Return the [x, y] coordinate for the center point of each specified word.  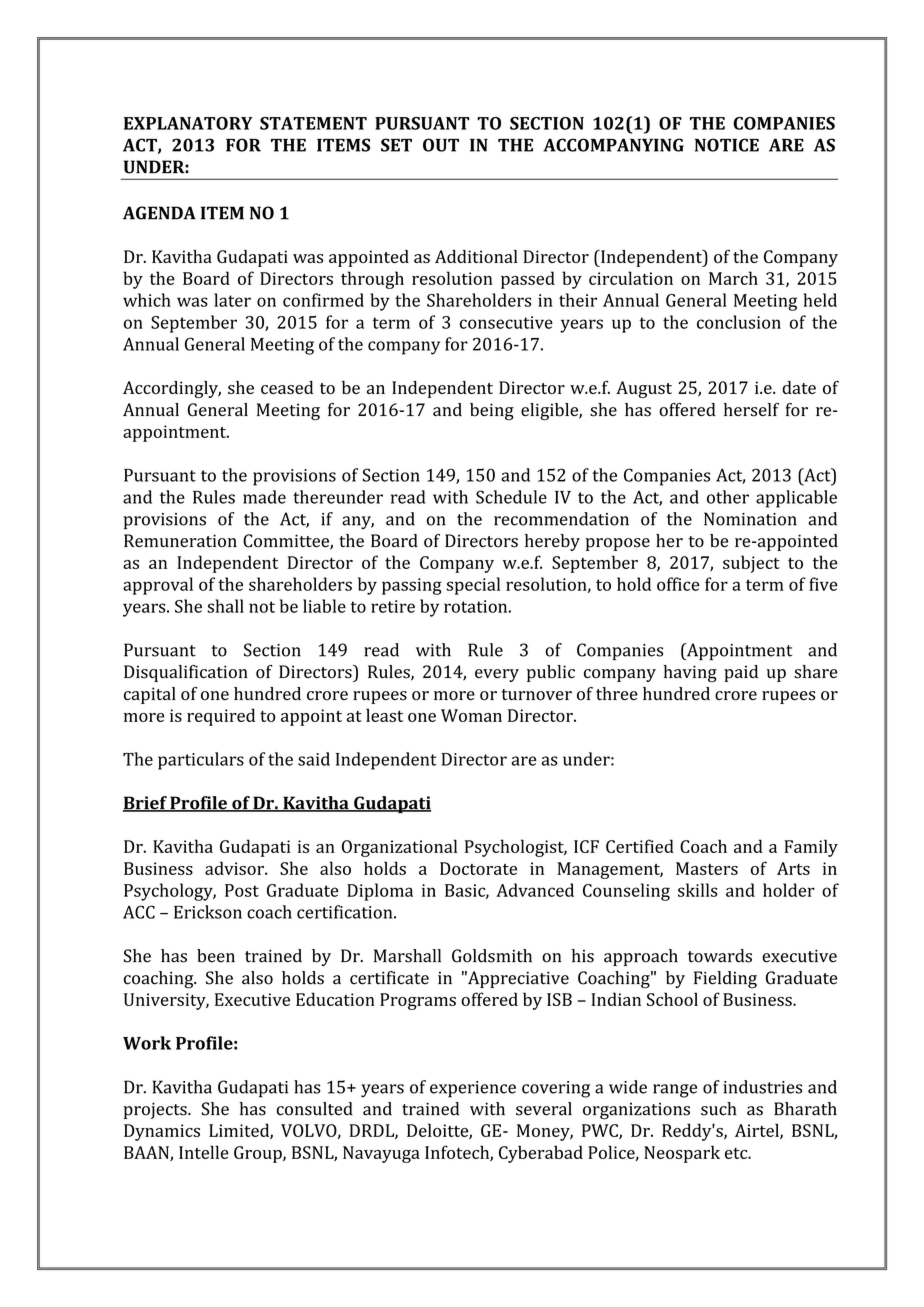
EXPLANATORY [188, 123]
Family [811, 848]
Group [259, 1154]
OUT [441, 145]
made [264, 497]
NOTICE [727, 145]
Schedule [511, 497]
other [728, 497]
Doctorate [478, 868]
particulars [201, 761]
